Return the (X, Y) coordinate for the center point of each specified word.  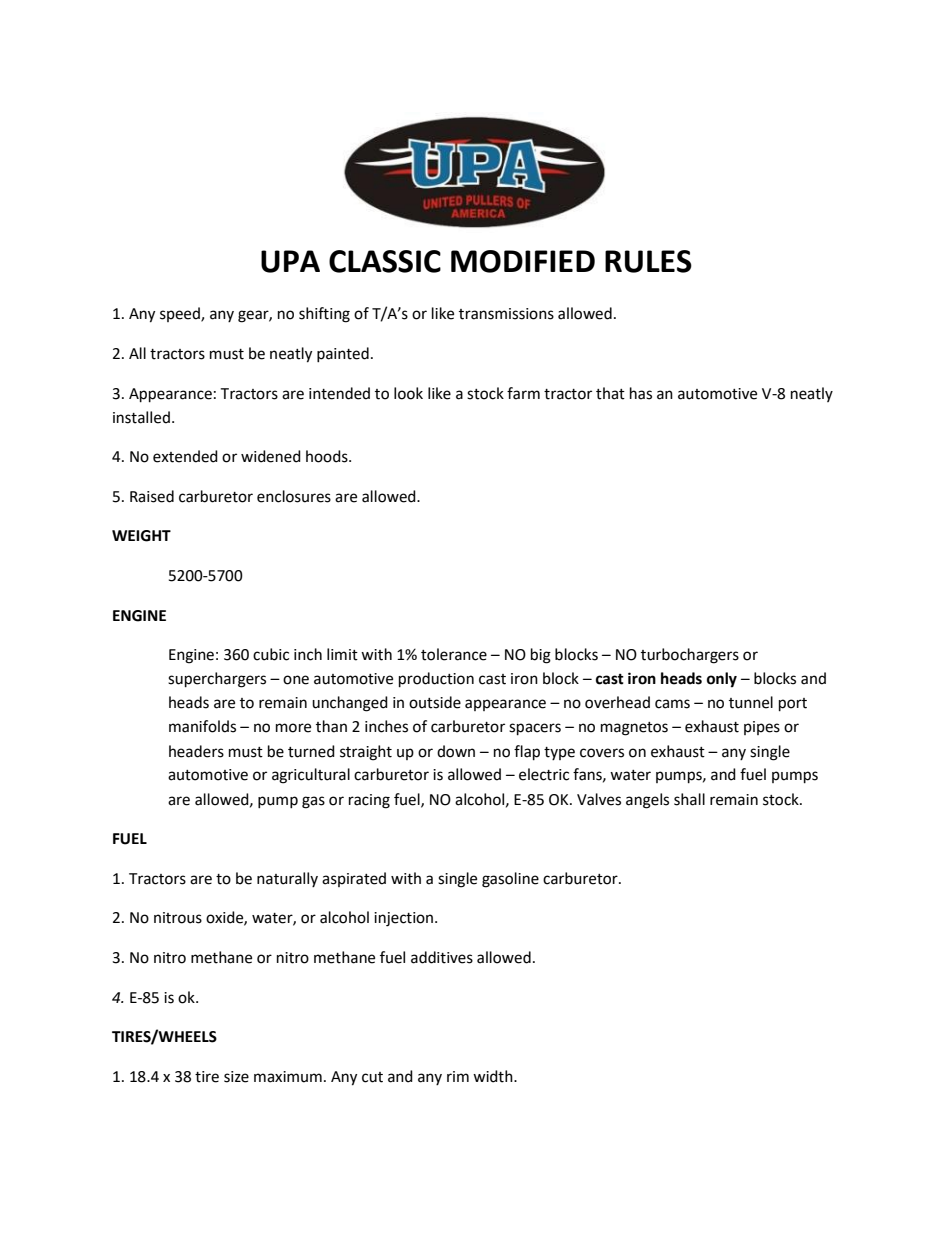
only (722, 680)
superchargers (217, 680)
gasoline (510, 880)
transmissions (506, 314)
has (641, 393)
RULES (648, 261)
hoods (328, 456)
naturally (287, 879)
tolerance (454, 654)
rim (458, 1076)
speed (181, 314)
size (236, 1077)
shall (689, 799)
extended (185, 456)
